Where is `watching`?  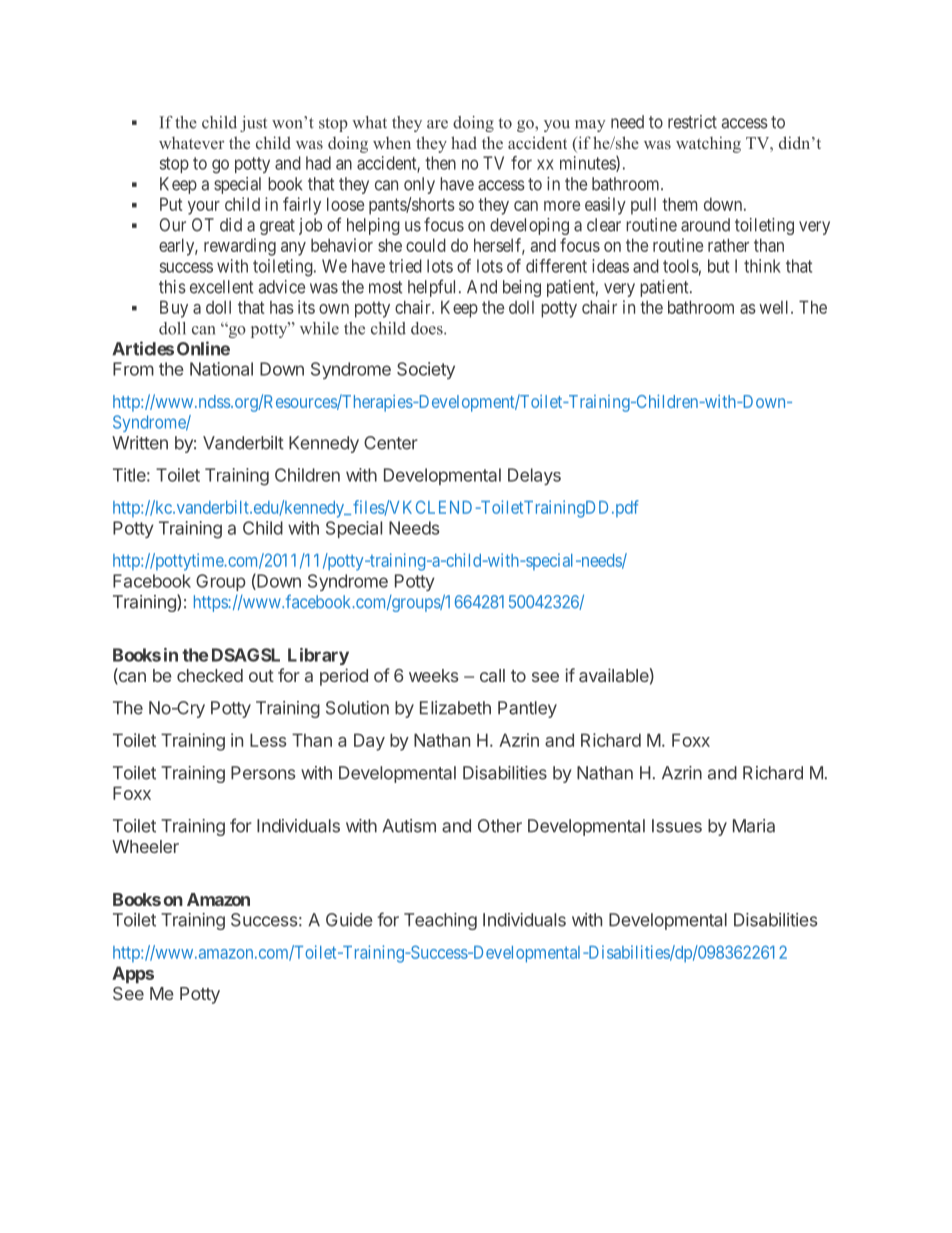 watching is located at coordinates (708, 144).
